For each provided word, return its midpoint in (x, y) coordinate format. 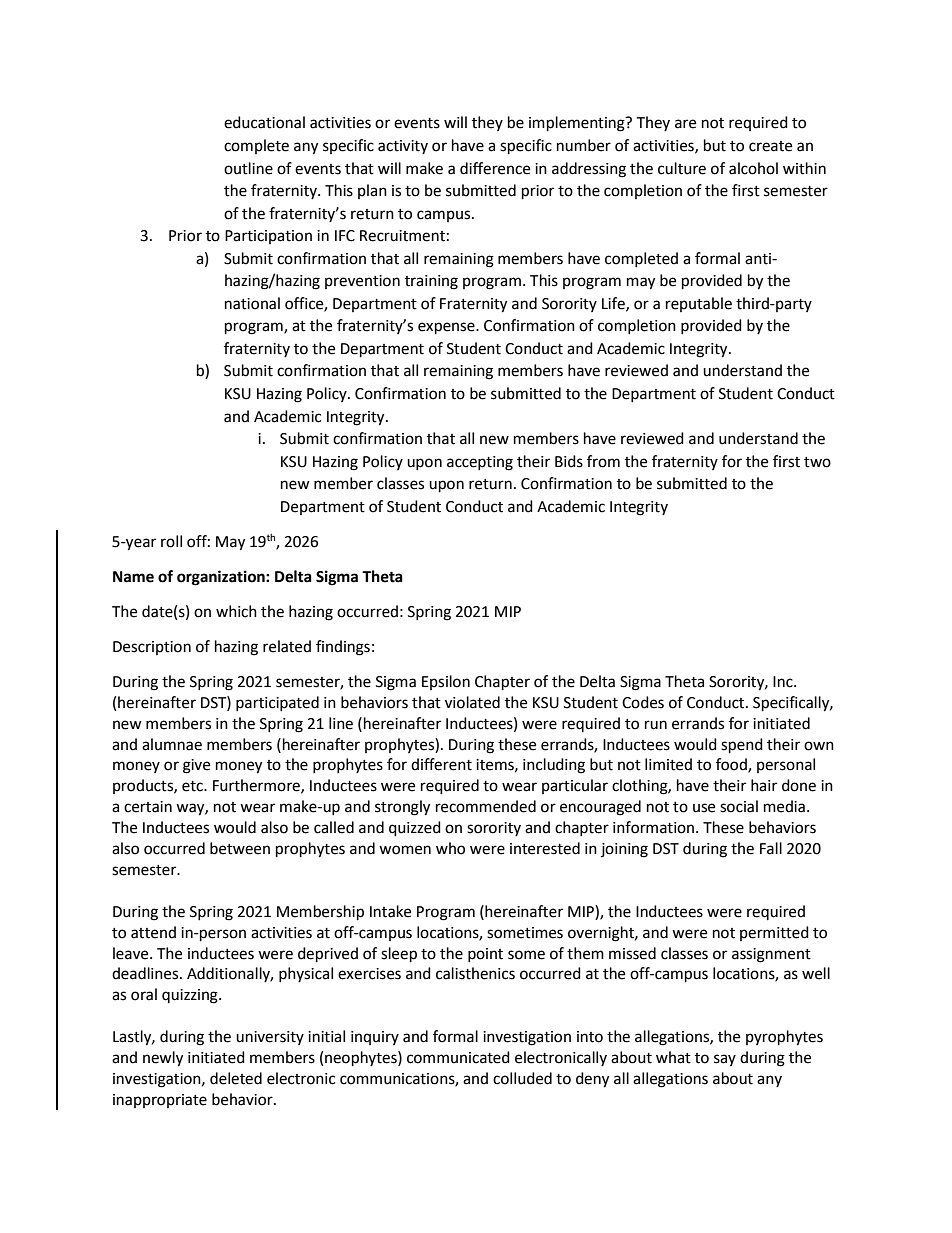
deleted (236, 1078)
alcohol (753, 168)
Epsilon (446, 682)
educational (264, 122)
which (236, 611)
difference (495, 168)
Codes (643, 702)
